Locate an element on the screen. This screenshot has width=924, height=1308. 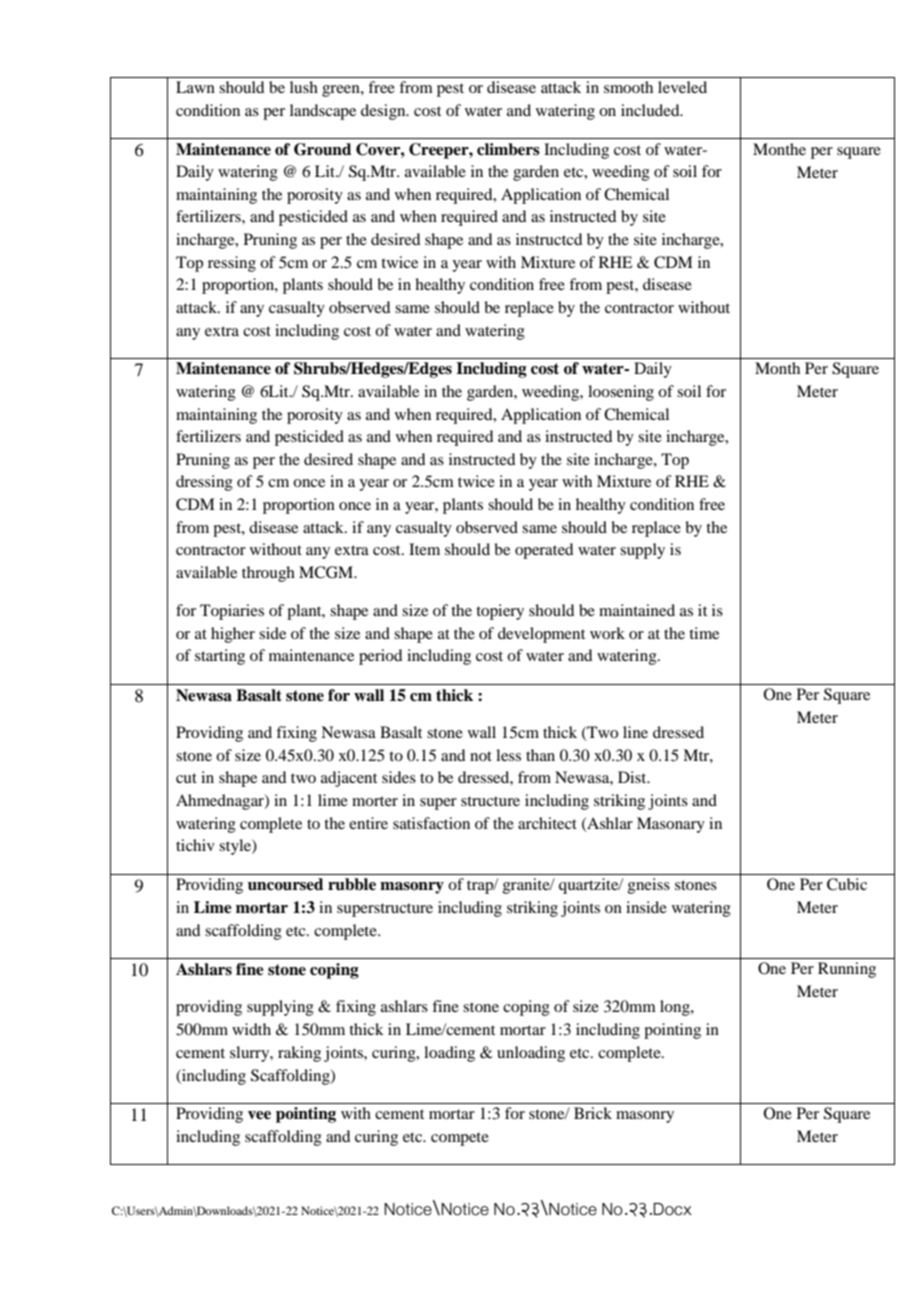
climbers is located at coordinates (508, 149).
